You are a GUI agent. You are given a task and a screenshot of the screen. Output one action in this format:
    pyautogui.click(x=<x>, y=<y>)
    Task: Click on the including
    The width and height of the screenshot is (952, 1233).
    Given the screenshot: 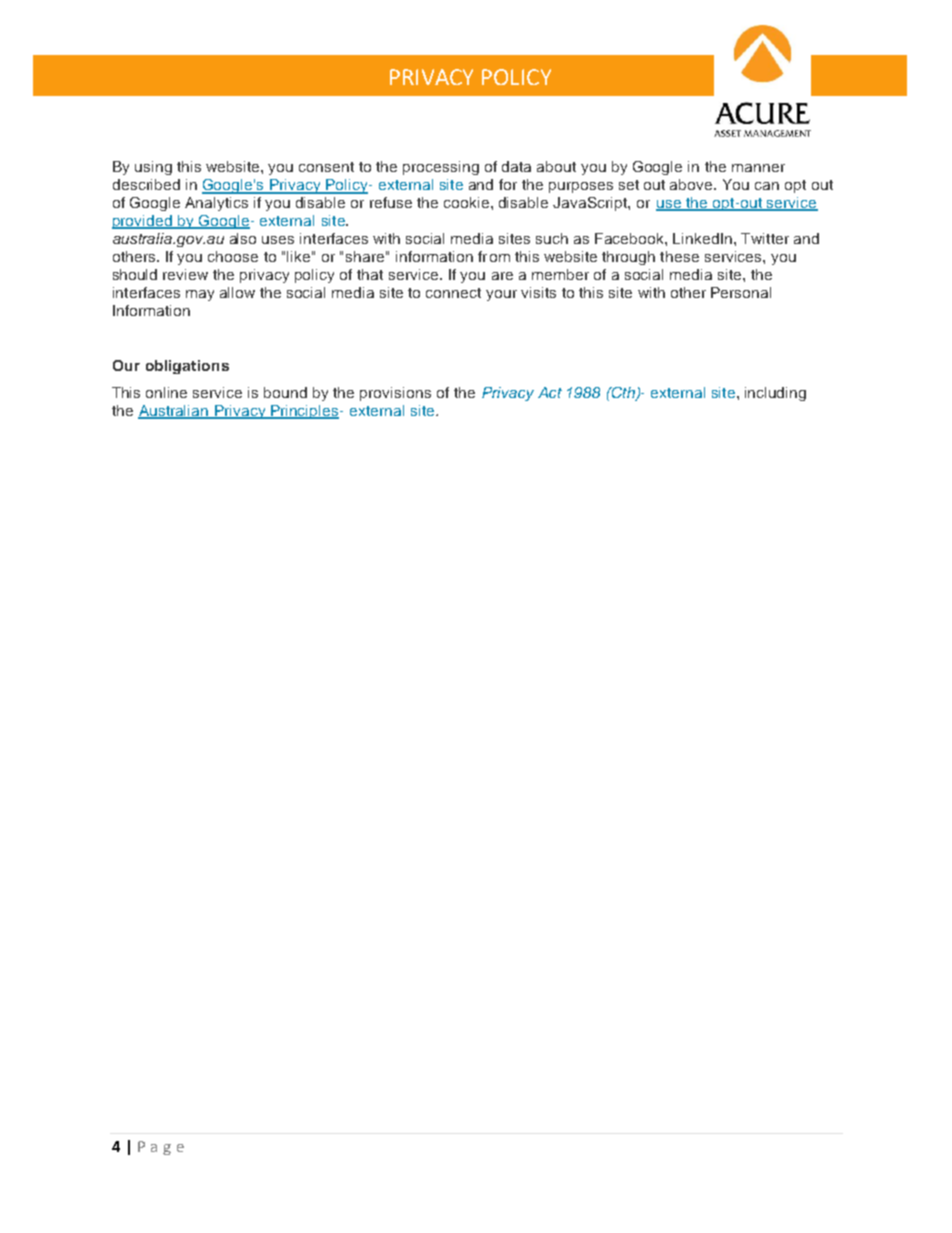 What is the action you would take?
    pyautogui.click(x=775, y=394)
